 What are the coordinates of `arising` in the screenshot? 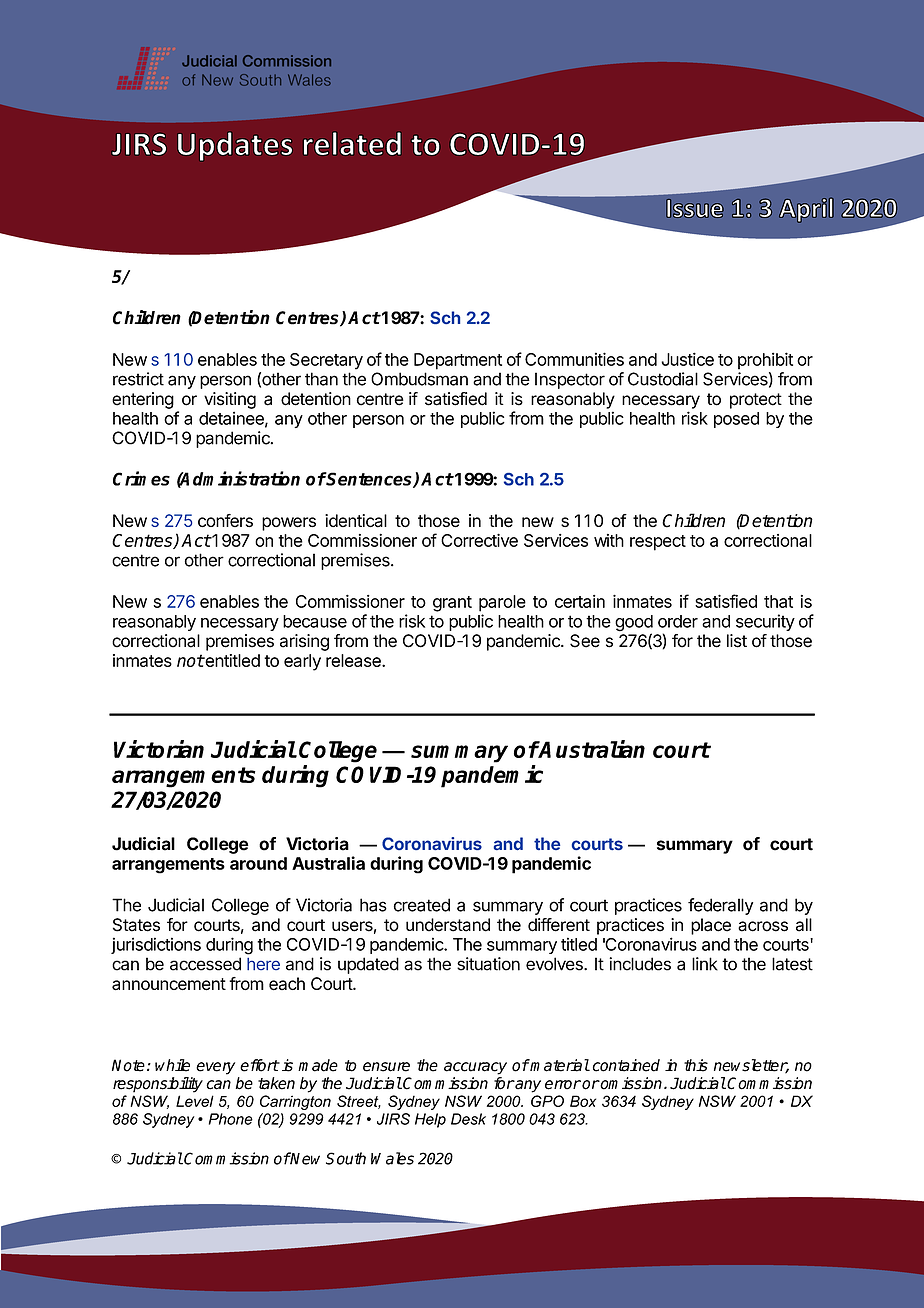 It's located at (304, 642).
